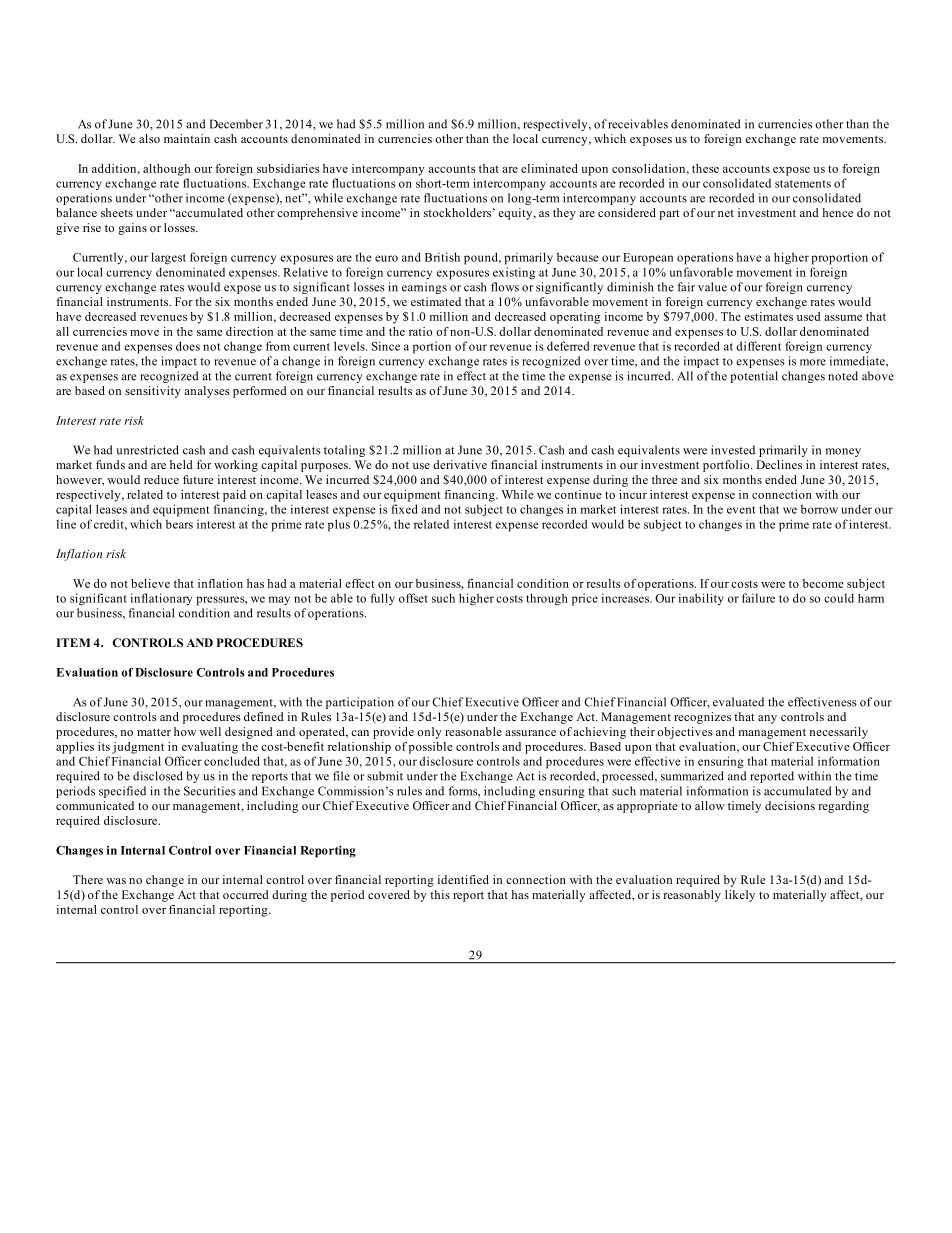 This page has height=1233, width=952. I want to click on also, so click(149, 138).
